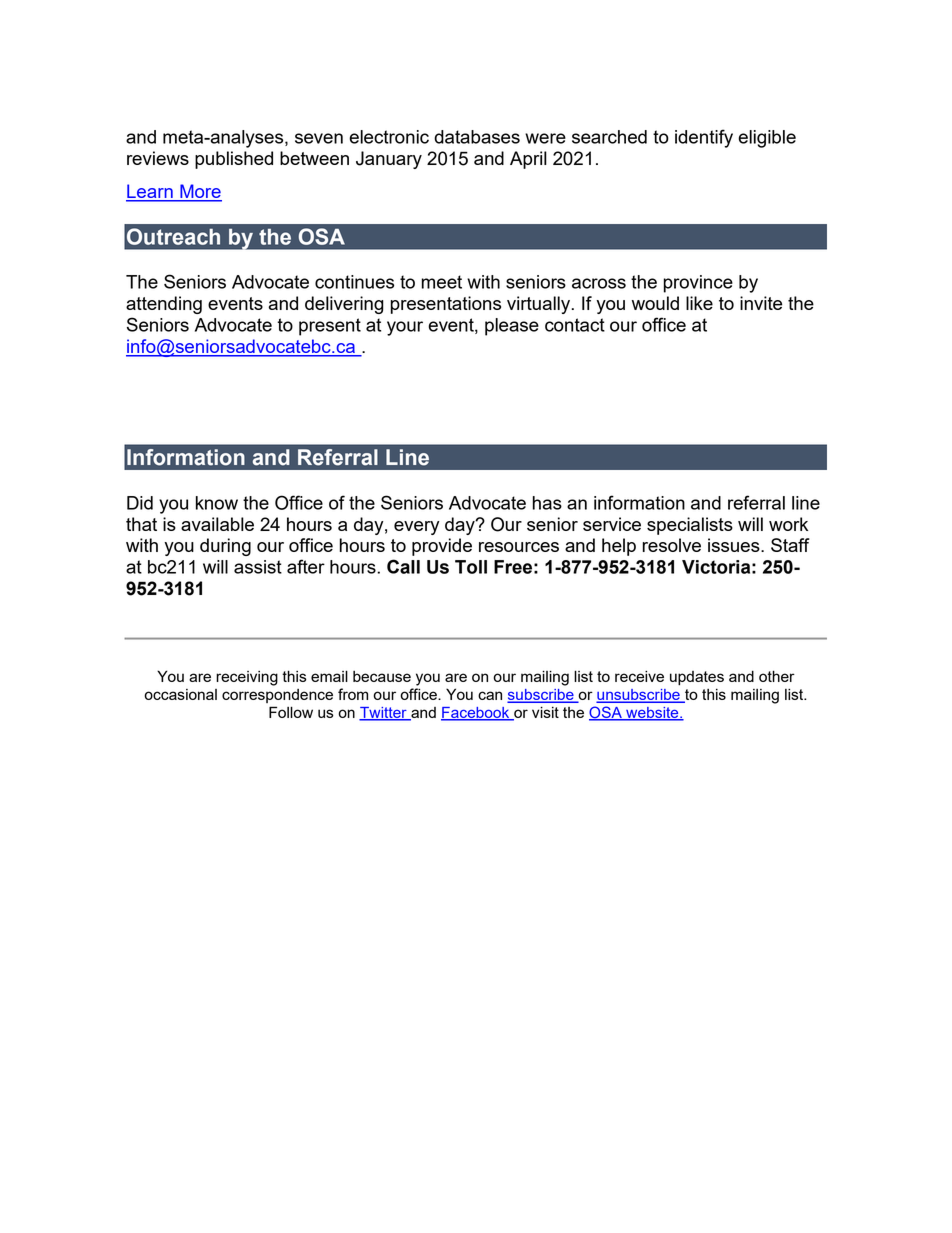  I want to click on issues, so click(735, 545).
